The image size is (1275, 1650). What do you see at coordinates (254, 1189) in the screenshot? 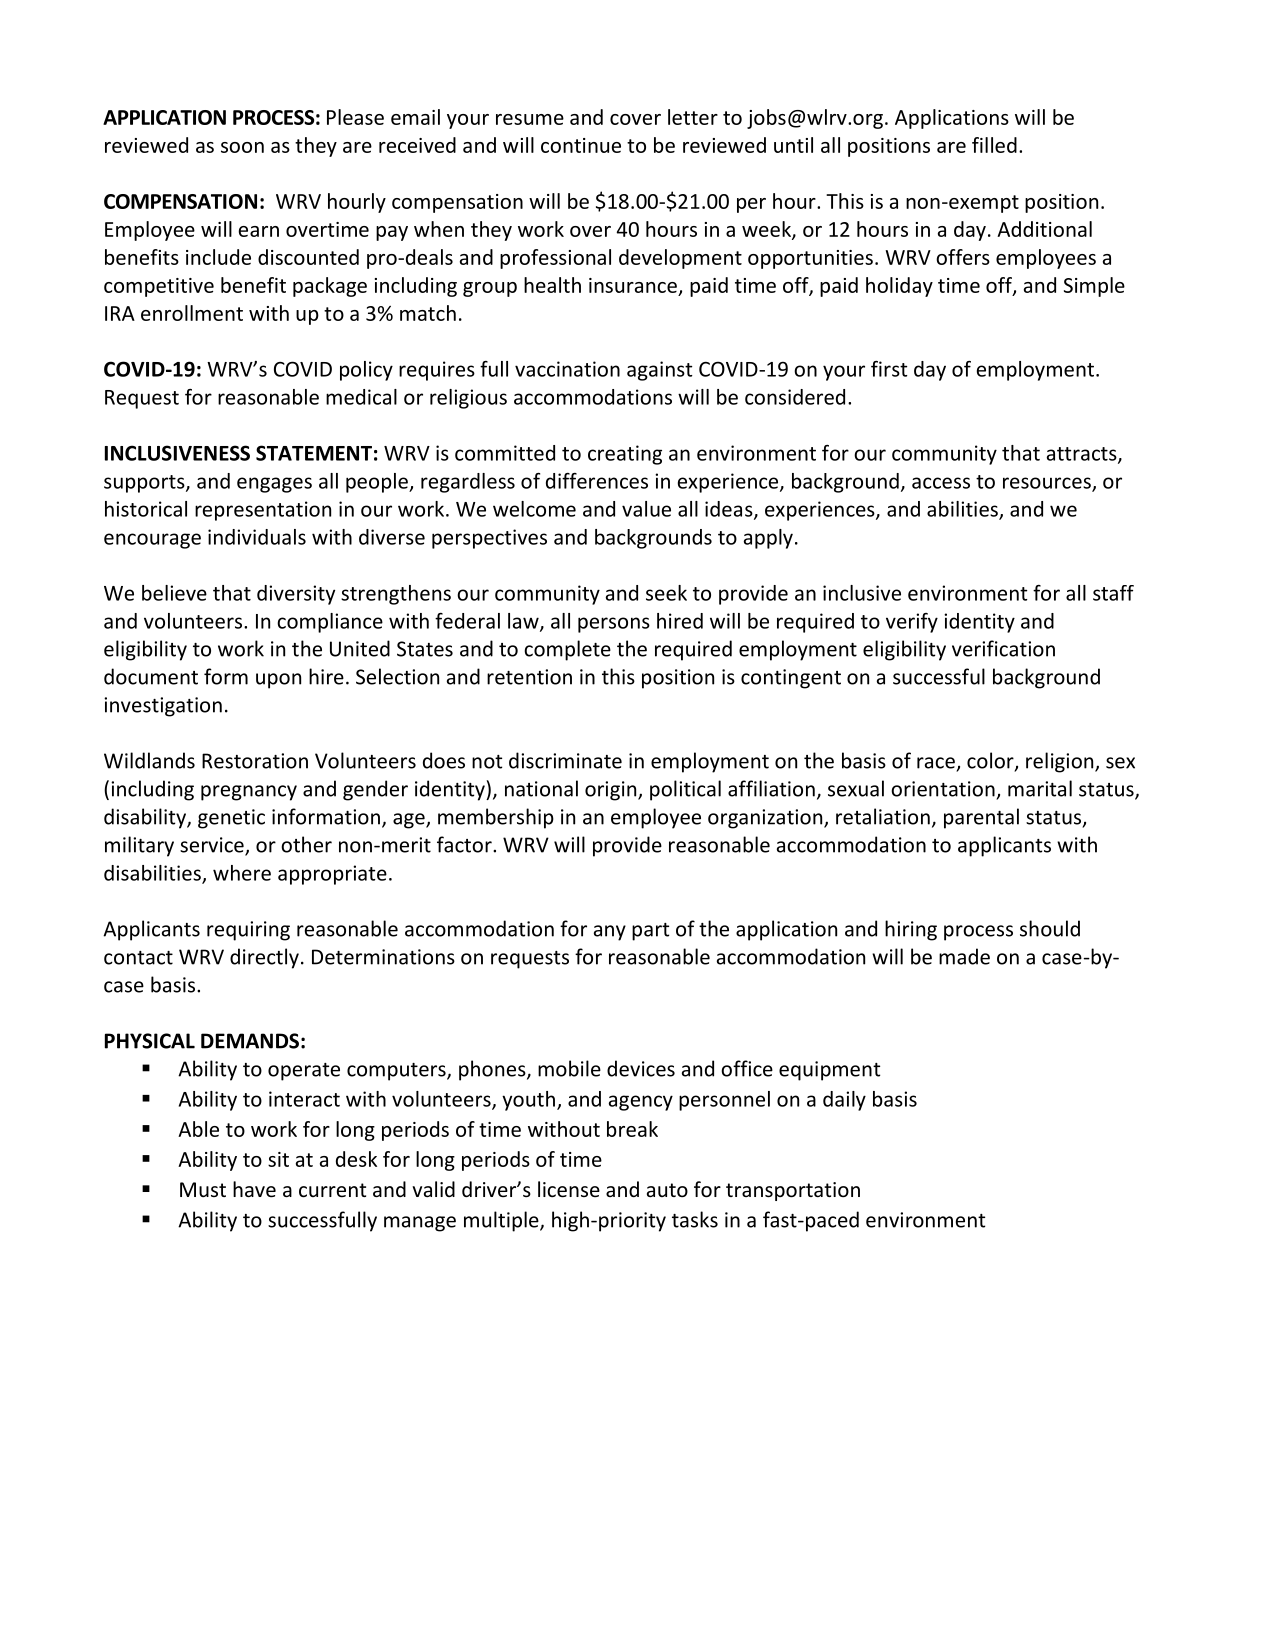
I see `have` at bounding box center [254, 1189].
